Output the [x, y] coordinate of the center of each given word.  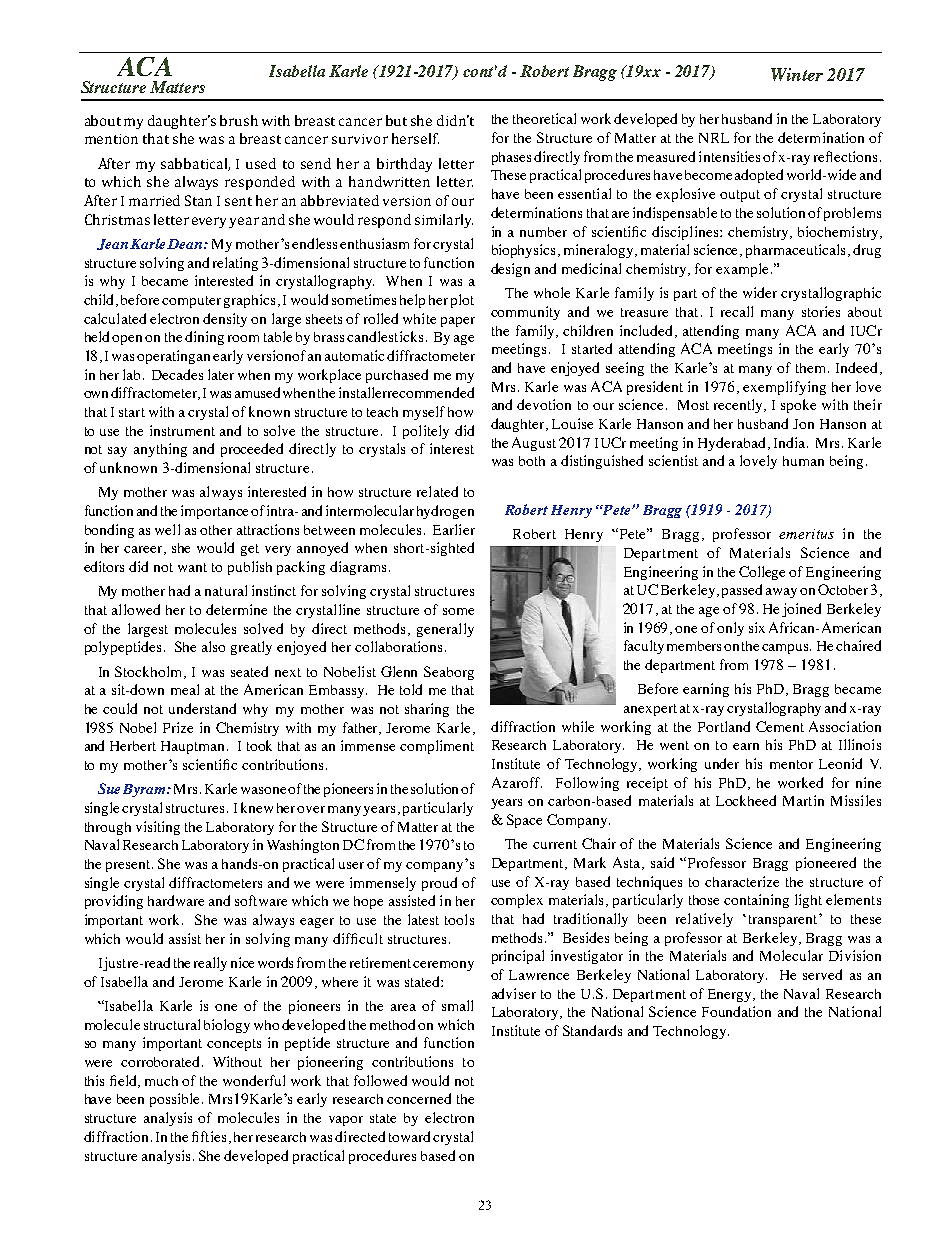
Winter [797, 74]
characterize [742, 881]
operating [166, 357]
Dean [186, 244]
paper [458, 322]
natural [226, 590]
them [812, 368]
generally [445, 630]
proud [439, 884]
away [781, 593]
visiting [158, 828]
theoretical [544, 118]
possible [176, 1100]
